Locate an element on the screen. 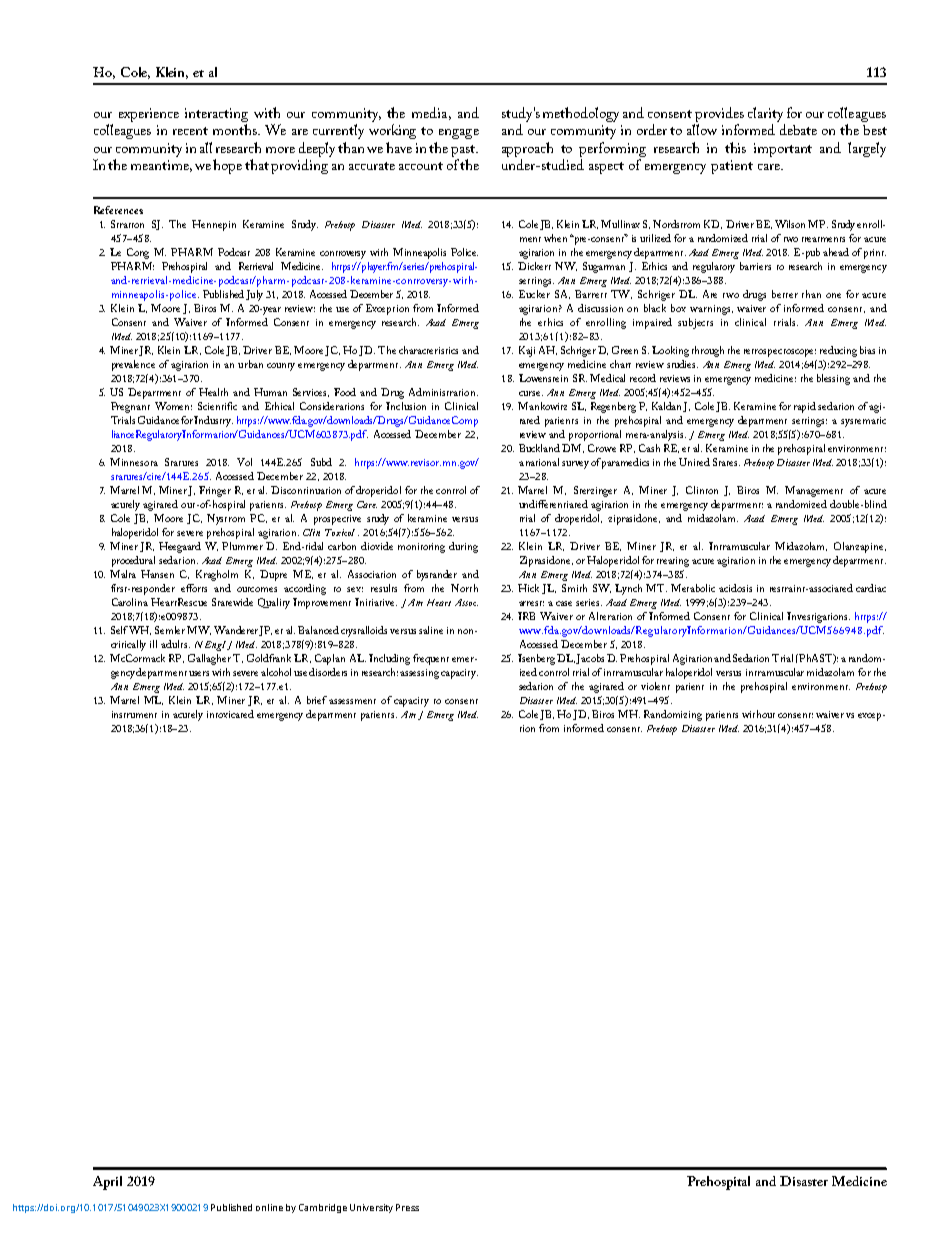  Kaji is located at coordinates (527, 351).
